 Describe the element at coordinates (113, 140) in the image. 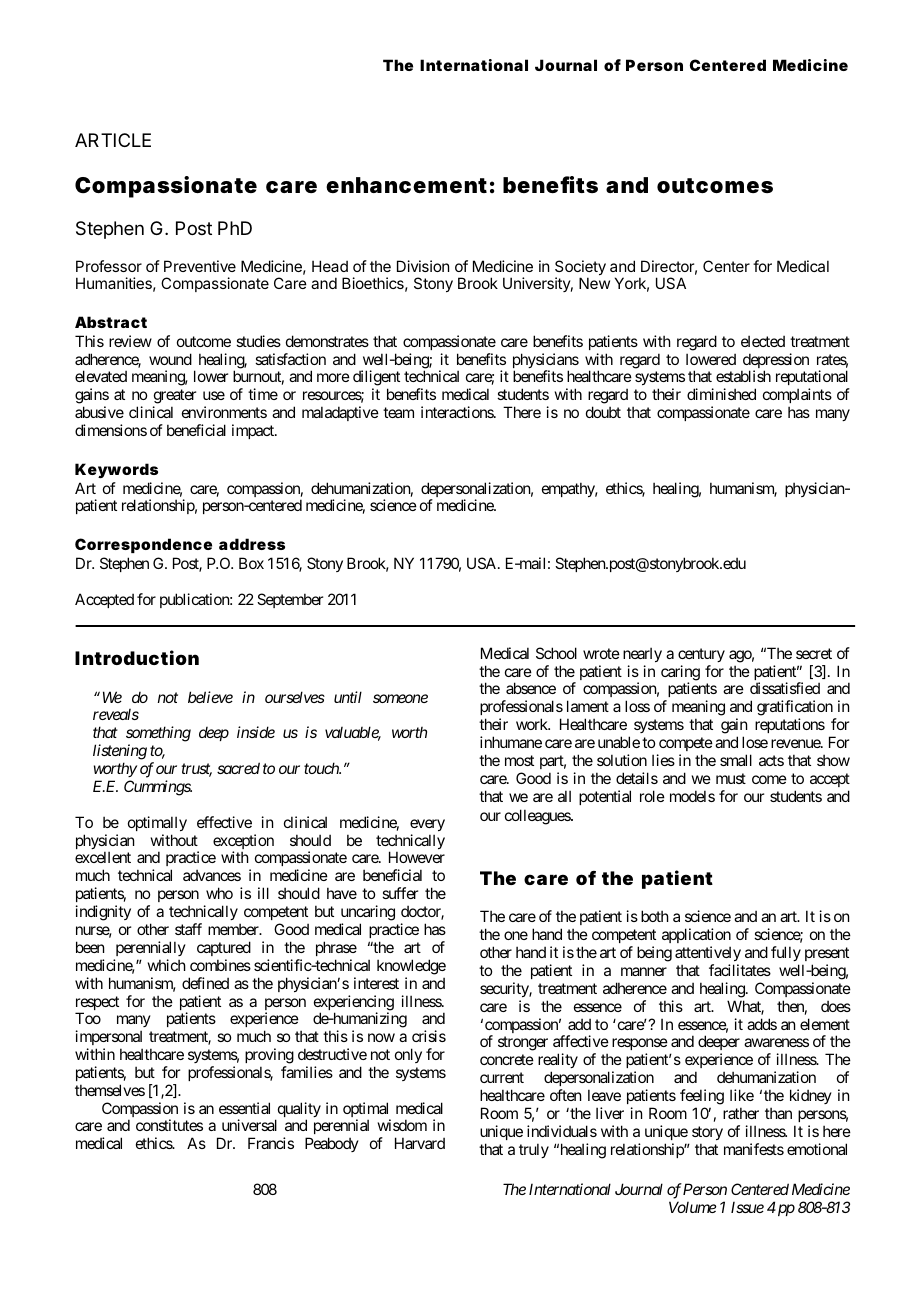

I see `ARTICLE` at that location.
